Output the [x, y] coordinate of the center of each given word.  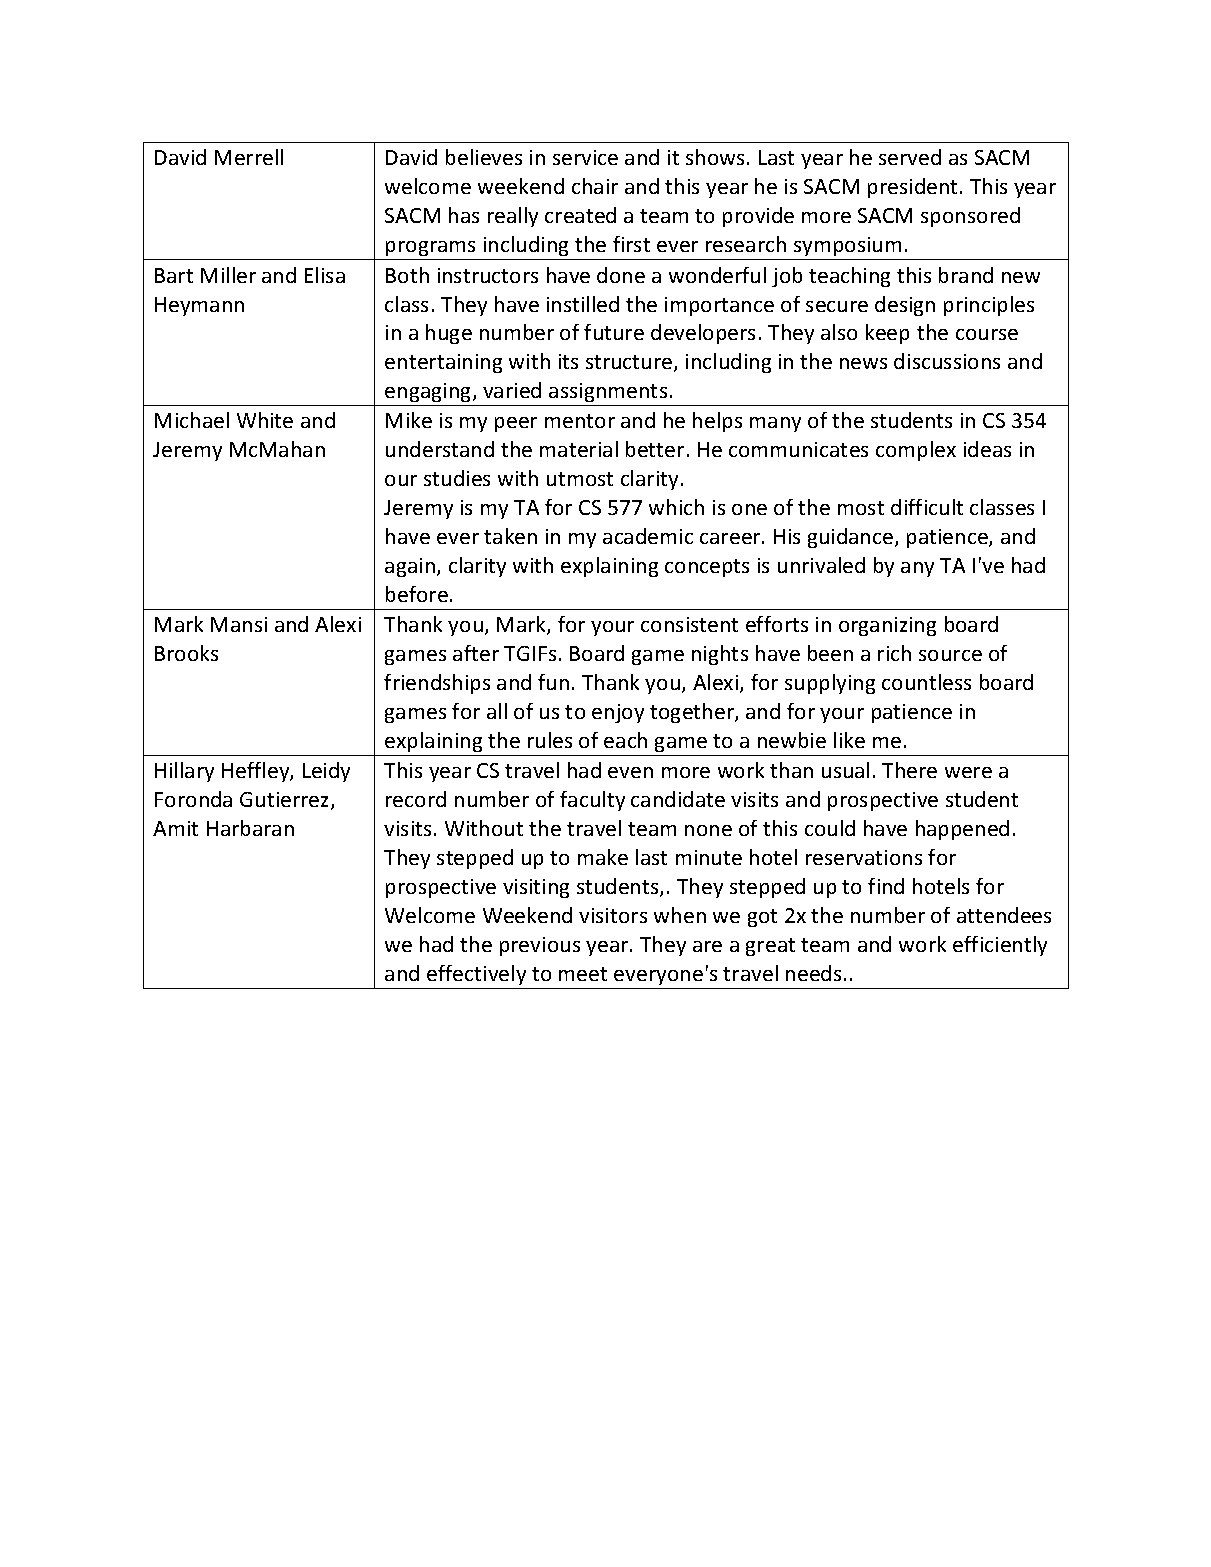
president [912, 188]
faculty [592, 801]
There [909, 770]
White [265, 420]
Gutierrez [286, 801]
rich [894, 653]
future [614, 332]
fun [553, 682]
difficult [927, 507]
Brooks [186, 653]
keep [887, 334]
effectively [476, 975]
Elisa [325, 275]
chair [595, 186]
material [579, 449]
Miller [228, 275]
